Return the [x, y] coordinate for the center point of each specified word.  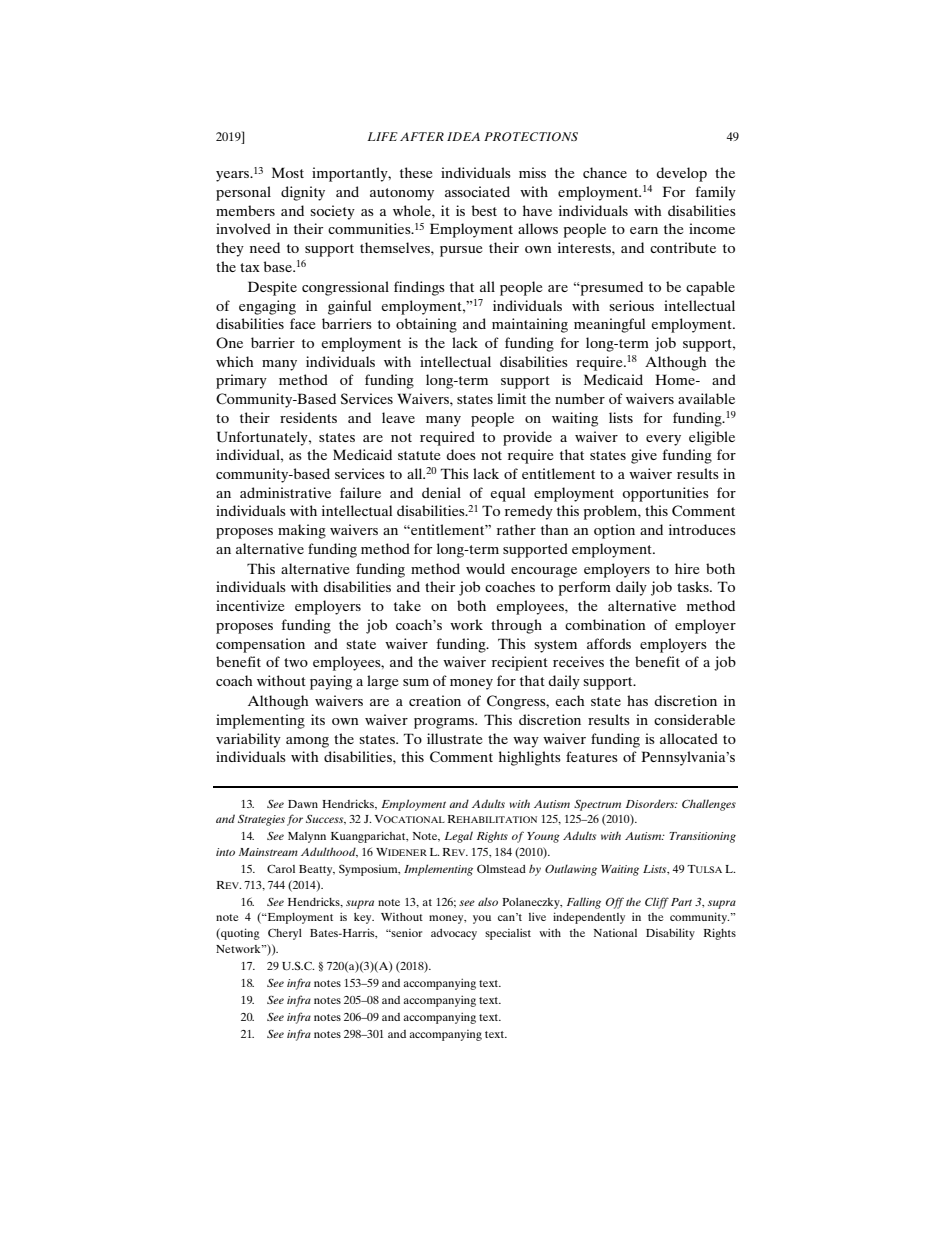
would [485, 568]
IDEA [463, 136]
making [302, 531]
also [488, 901]
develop [681, 174]
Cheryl [285, 934]
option [614, 531]
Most [288, 172]
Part [681, 902]
